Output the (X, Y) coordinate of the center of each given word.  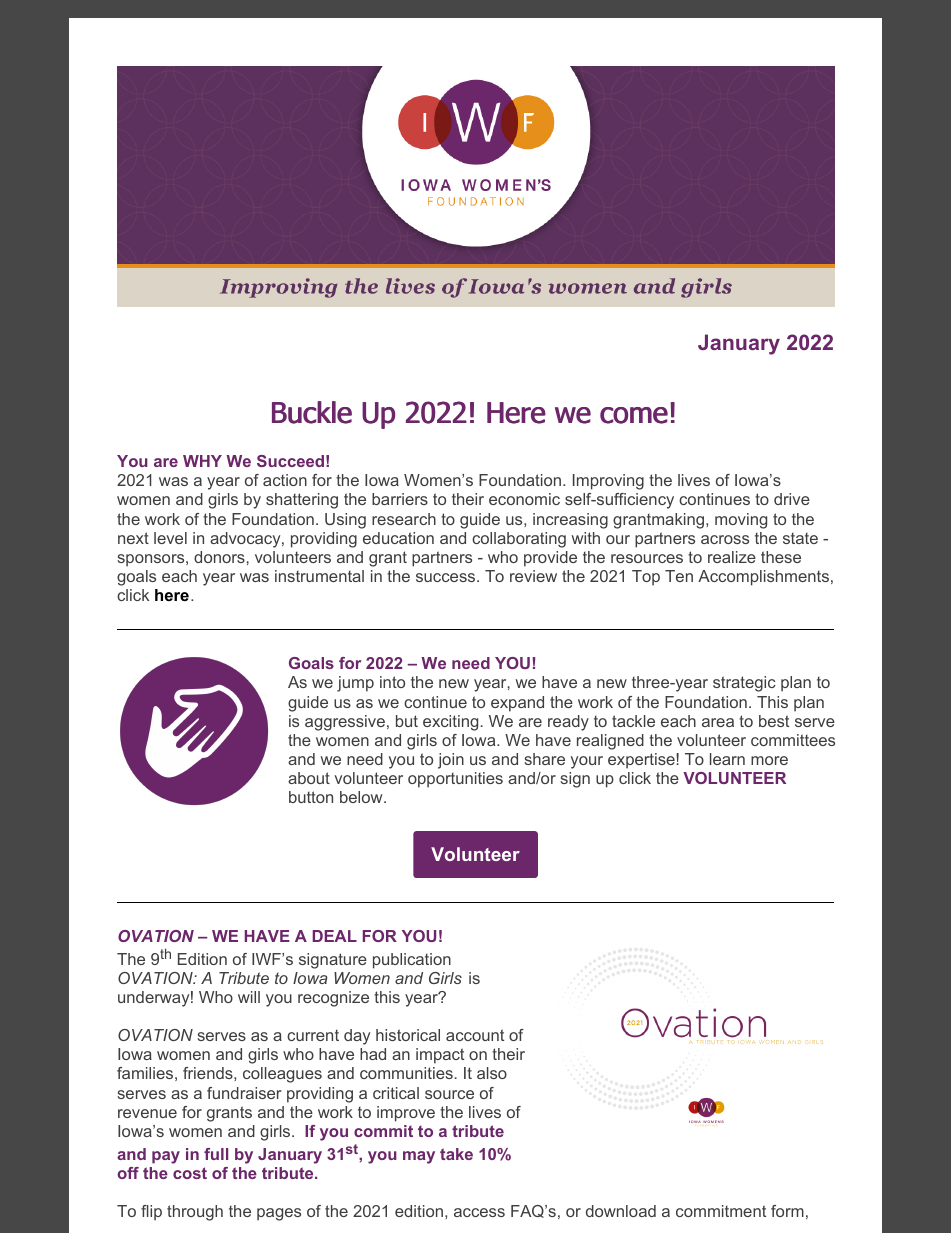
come (634, 415)
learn (727, 759)
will (249, 997)
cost (190, 1173)
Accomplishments (765, 578)
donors (220, 557)
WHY (202, 461)
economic (524, 499)
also (492, 1073)
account (475, 1035)
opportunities (455, 780)
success (447, 577)
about (309, 778)
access (479, 1212)
